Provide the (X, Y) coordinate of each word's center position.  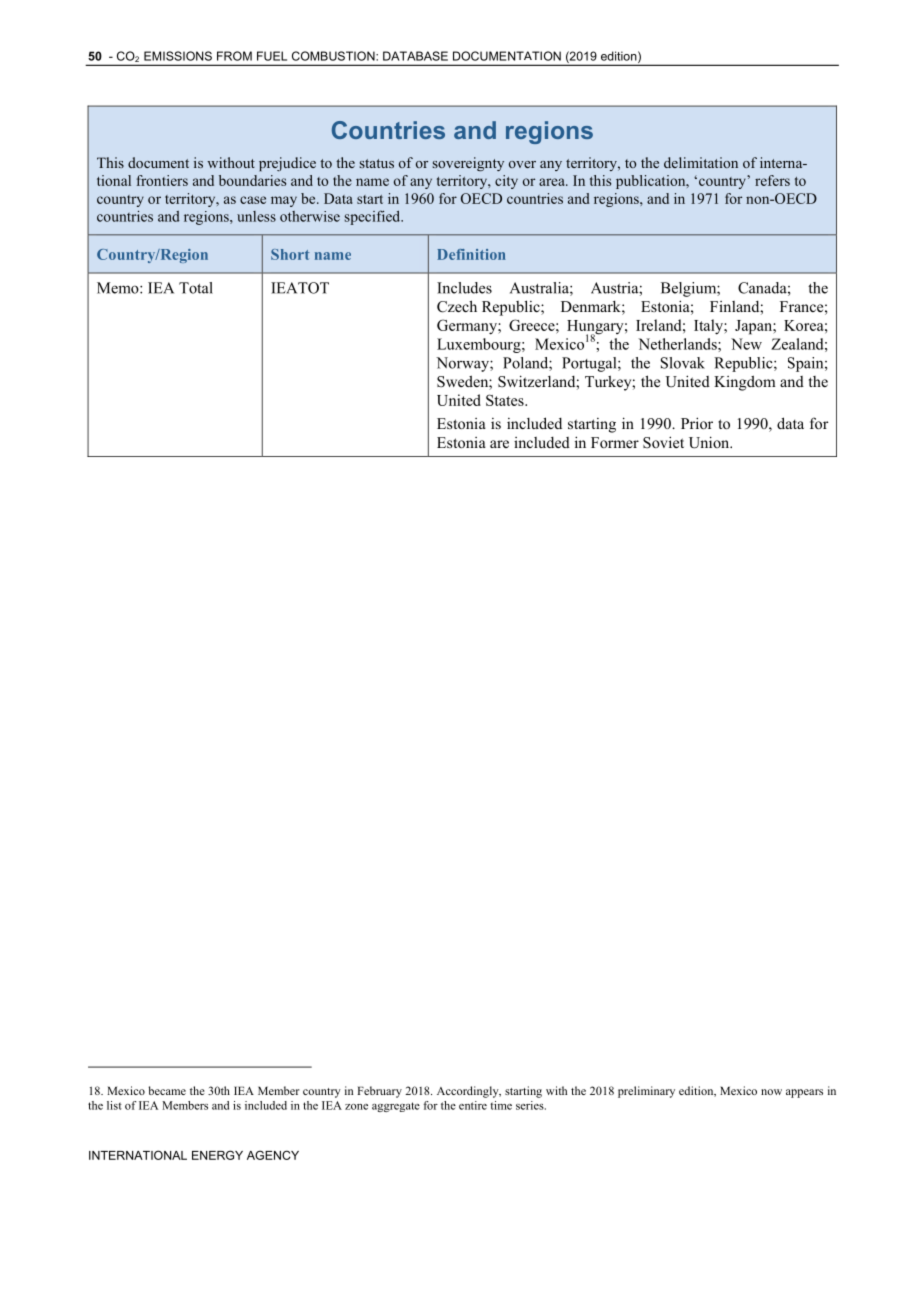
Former (615, 442)
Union (710, 442)
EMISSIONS (178, 56)
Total (196, 288)
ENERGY (217, 1155)
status (377, 163)
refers (772, 180)
